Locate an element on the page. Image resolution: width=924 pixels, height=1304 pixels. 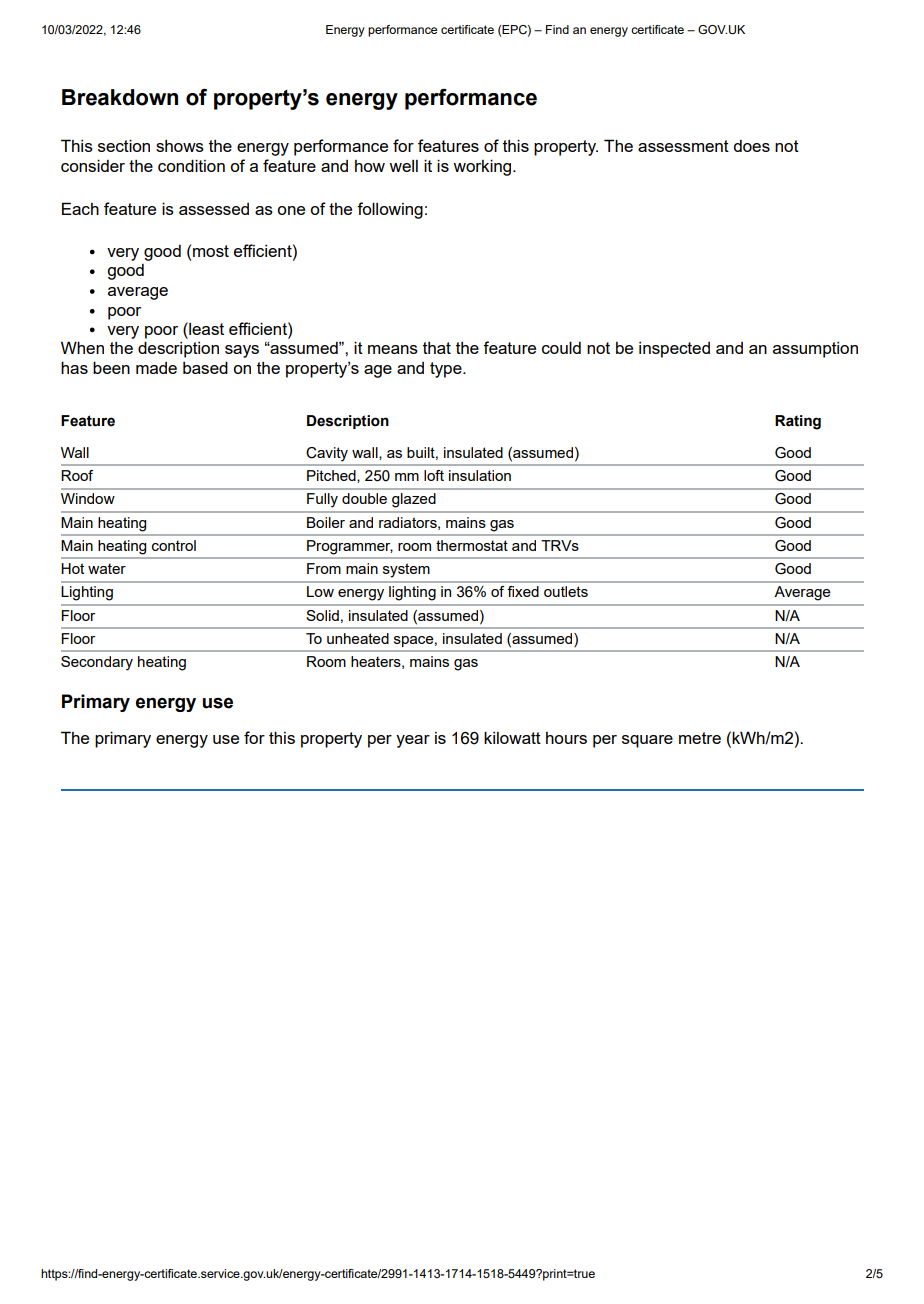
type is located at coordinates (447, 370).
